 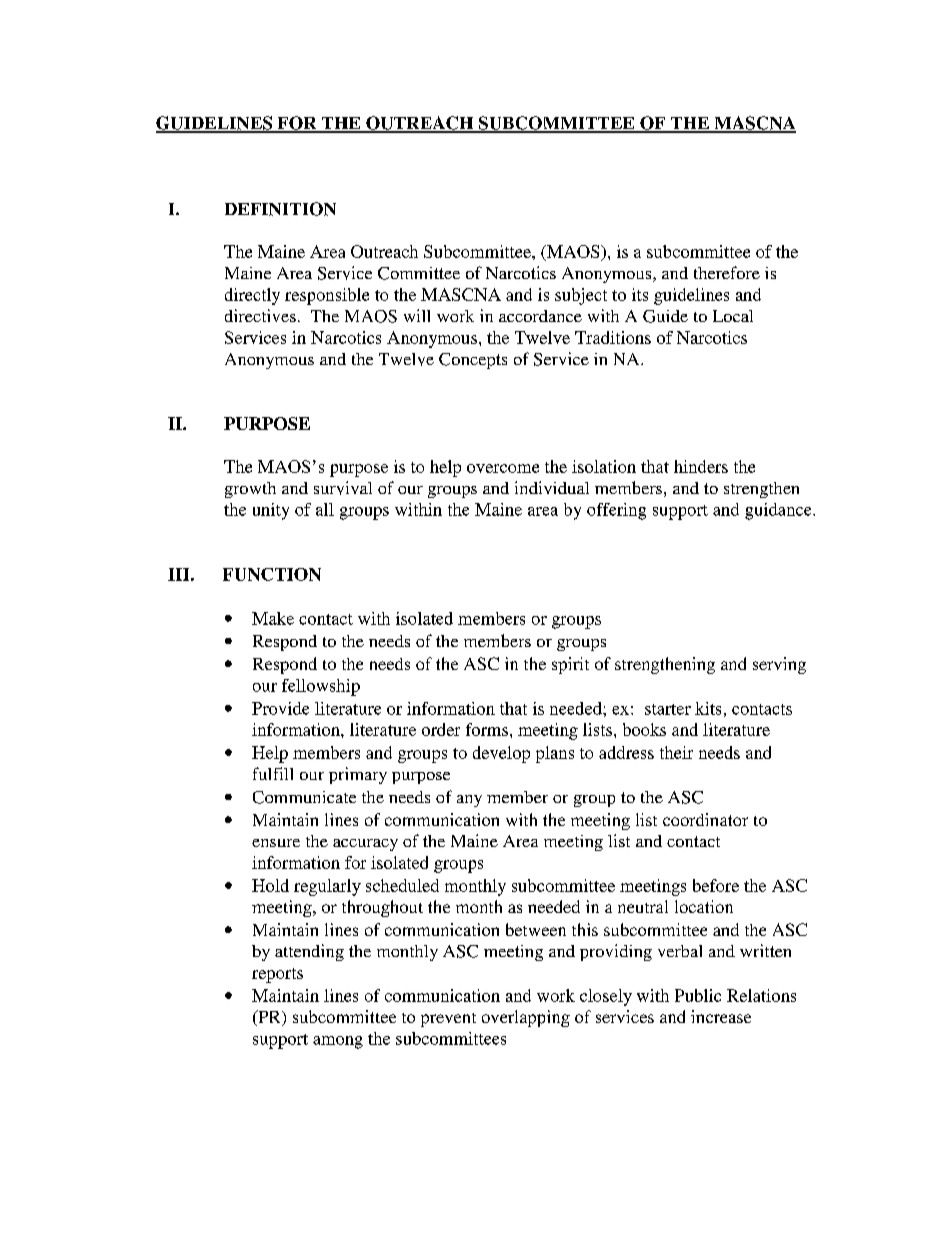 I want to click on overcome, so click(x=503, y=468).
